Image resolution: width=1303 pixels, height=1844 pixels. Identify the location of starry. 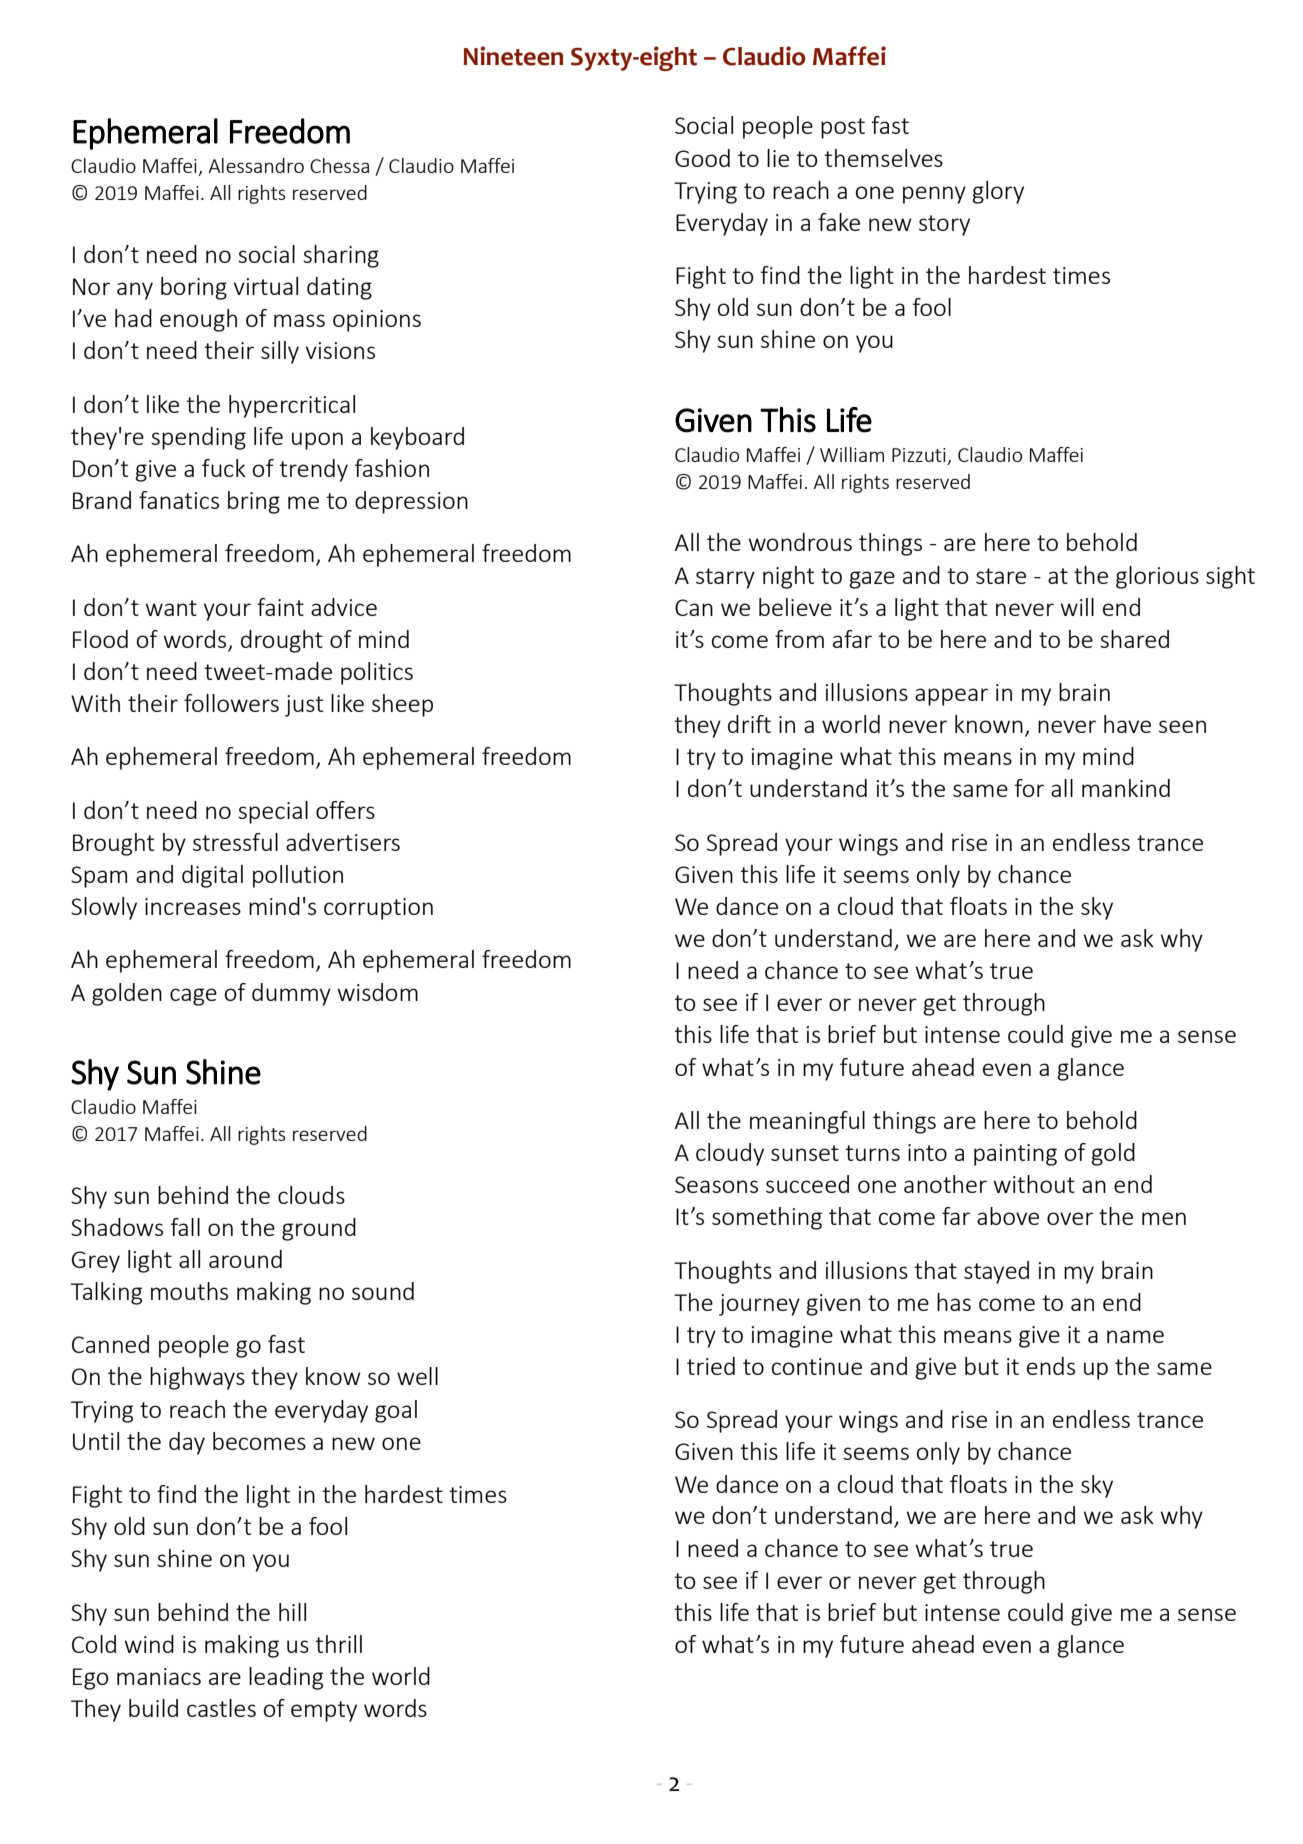
(725, 578).
